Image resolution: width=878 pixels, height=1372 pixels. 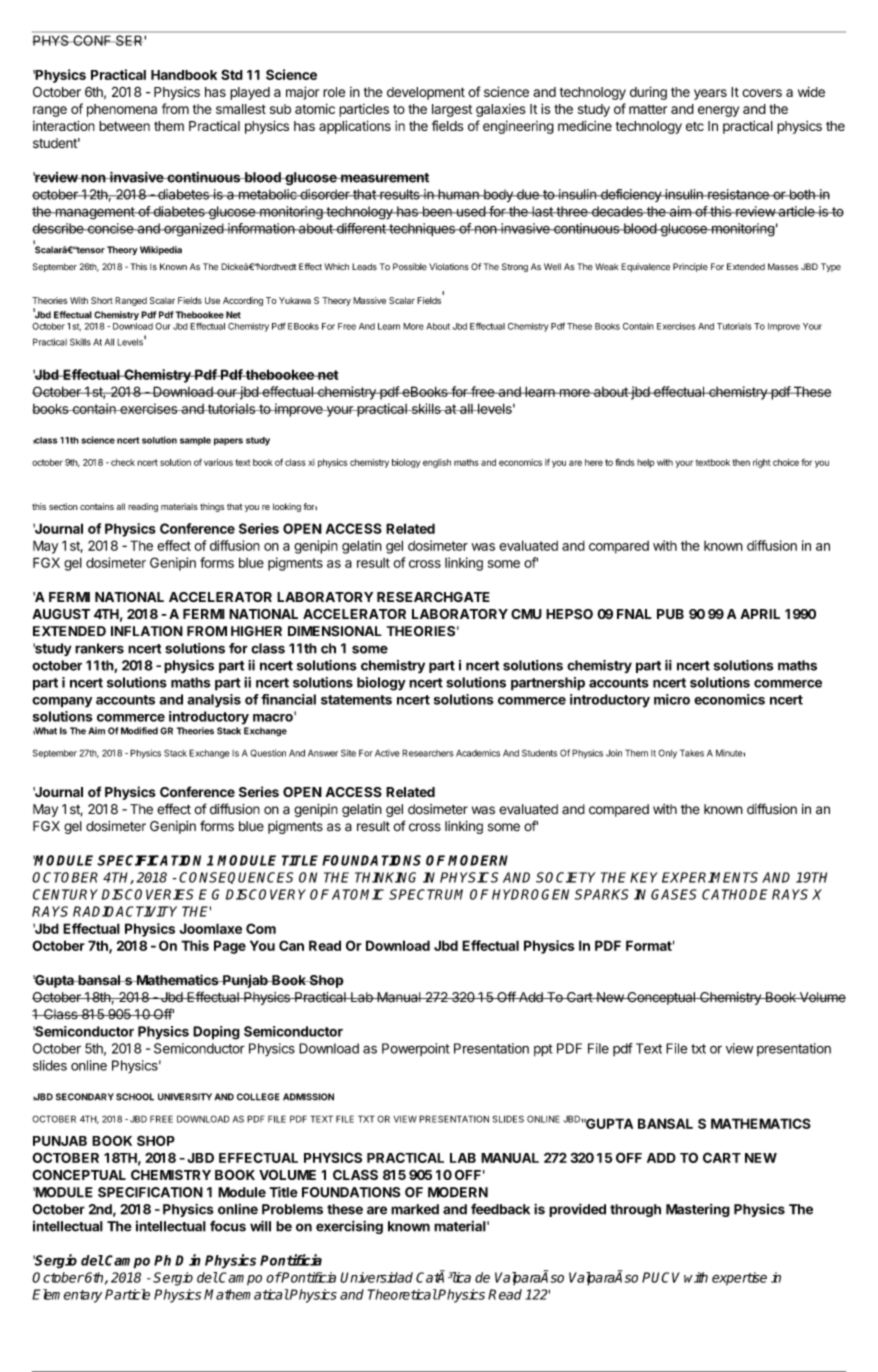 I want to click on statements, so click(x=356, y=700).
